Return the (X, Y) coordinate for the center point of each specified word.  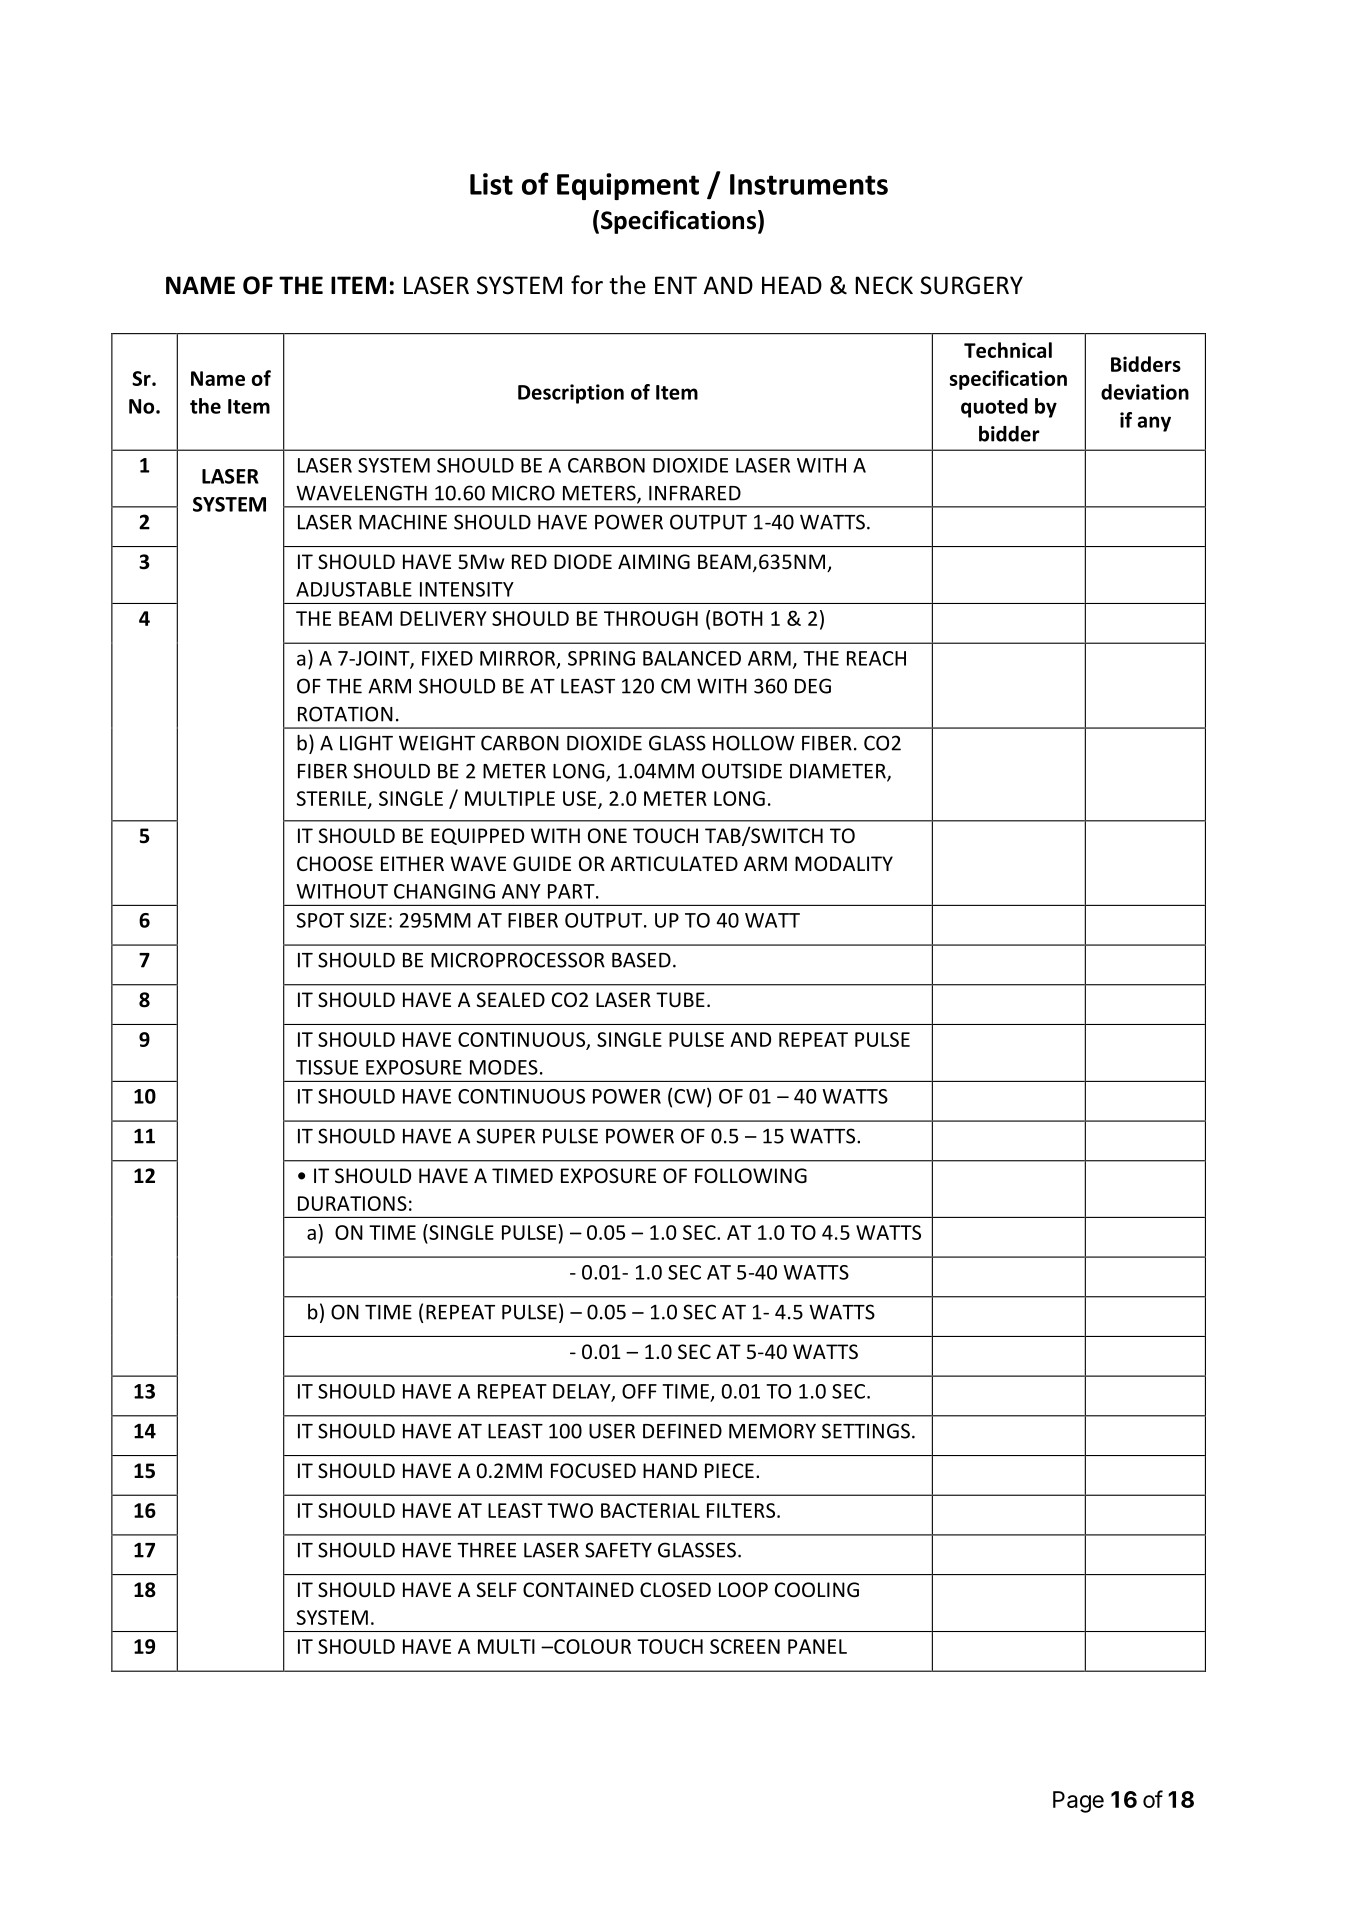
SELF (497, 1589)
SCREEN (745, 1646)
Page (1078, 1802)
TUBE (680, 999)
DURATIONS (352, 1203)
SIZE (368, 920)
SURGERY (971, 285)
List (491, 184)
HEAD (792, 285)
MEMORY (772, 1431)
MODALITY (844, 863)
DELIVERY (443, 618)
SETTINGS (866, 1431)
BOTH (738, 618)
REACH (876, 658)
